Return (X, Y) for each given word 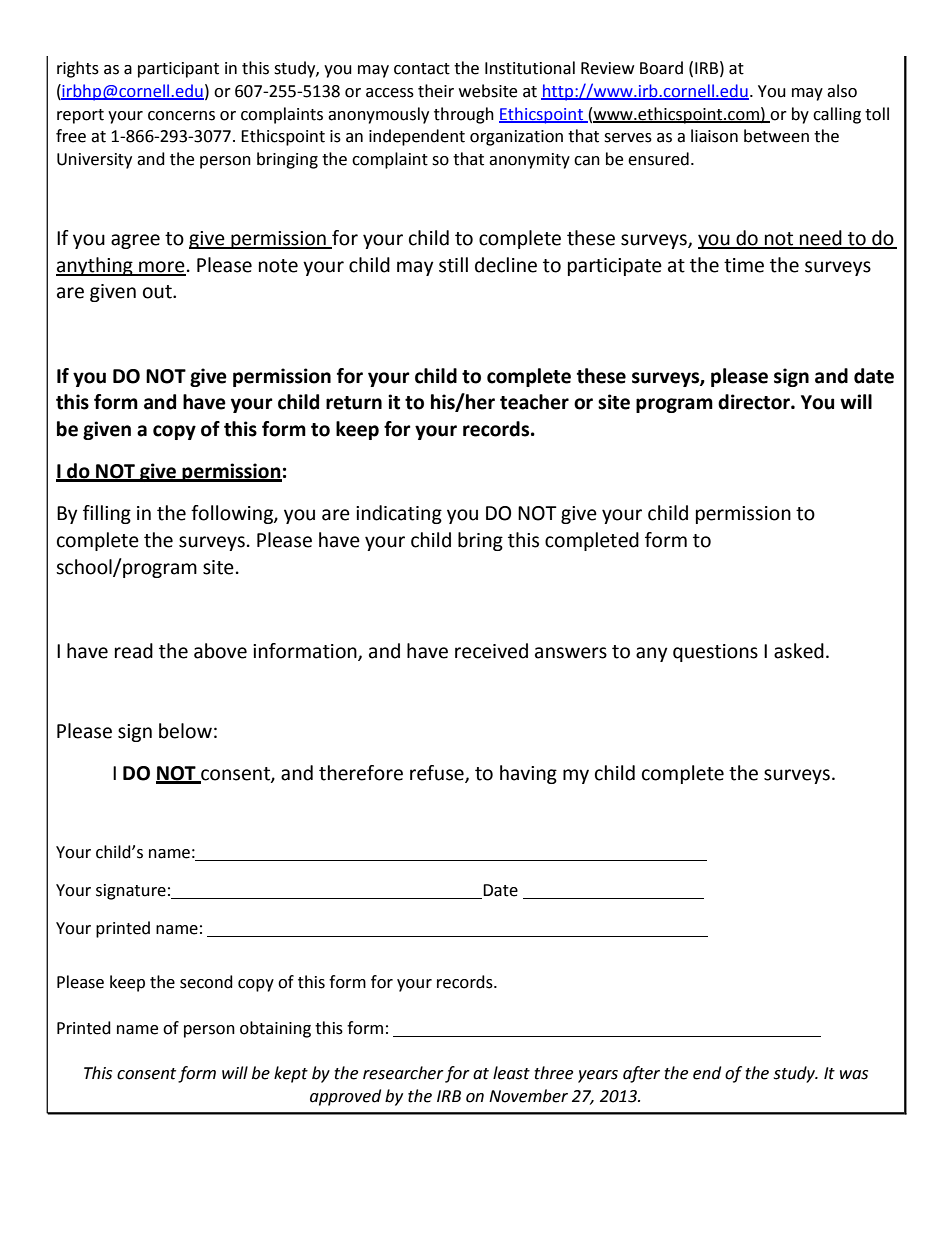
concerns (181, 116)
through (464, 115)
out (158, 292)
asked (799, 651)
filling (107, 514)
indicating (399, 514)
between (776, 136)
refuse (438, 774)
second (206, 982)
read (134, 651)
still (453, 265)
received (491, 651)
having (528, 774)
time (744, 265)
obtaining (275, 1029)
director (755, 402)
